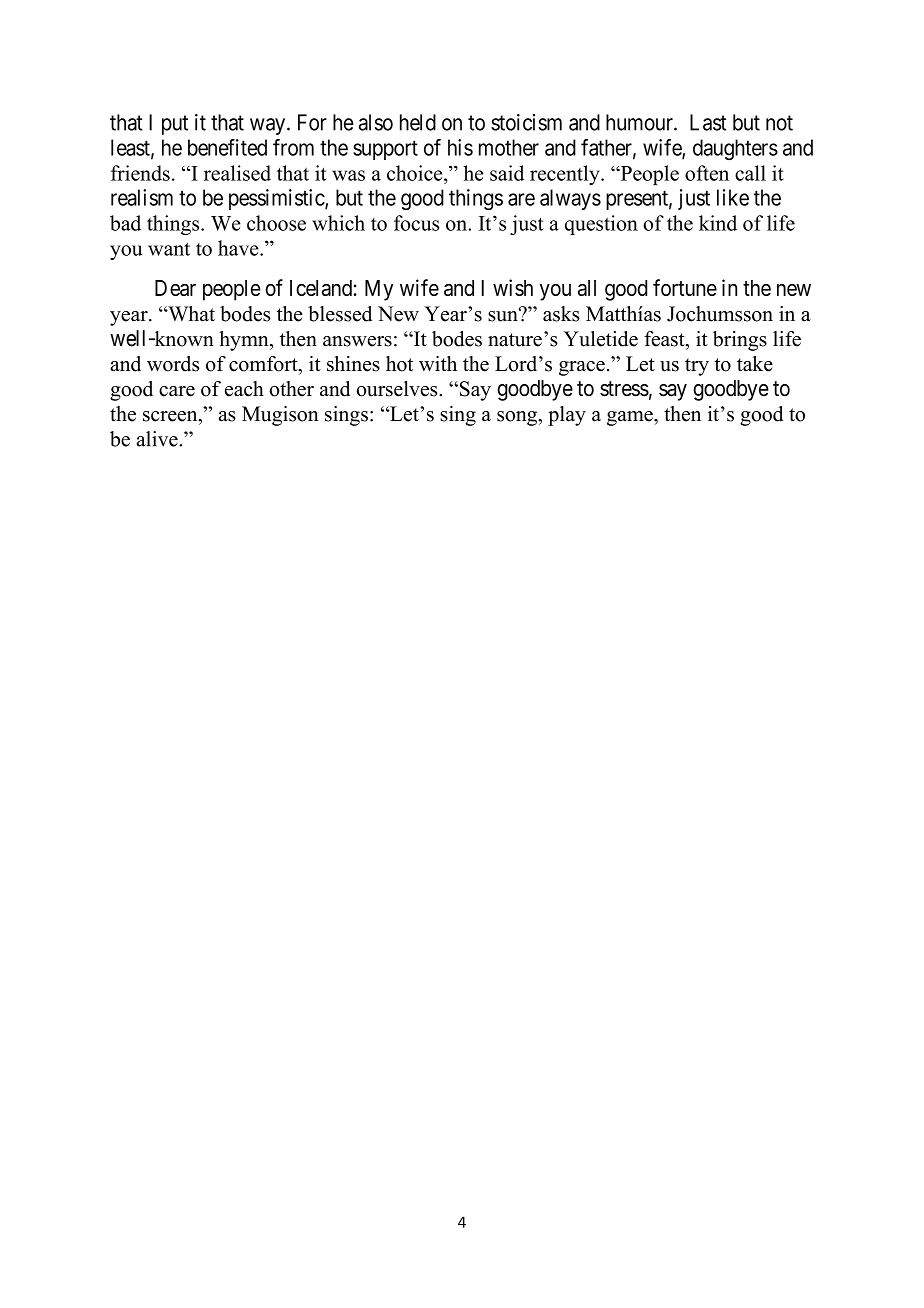 The height and width of the screenshot is (1308, 924). What do you see at coordinates (708, 122) in the screenshot?
I see `Last` at bounding box center [708, 122].
